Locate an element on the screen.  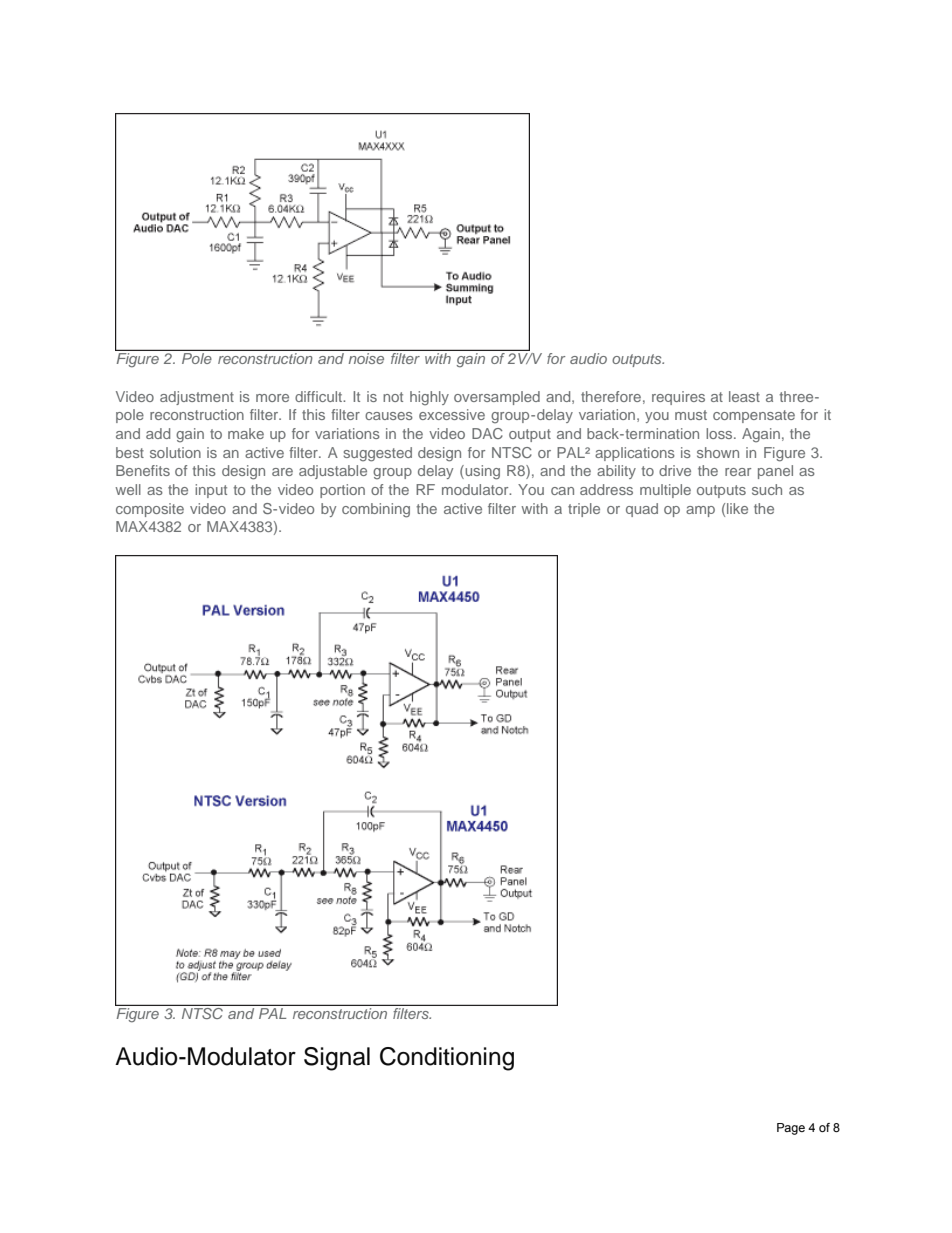
Conditioning is located at coordinates (447, 1059).
